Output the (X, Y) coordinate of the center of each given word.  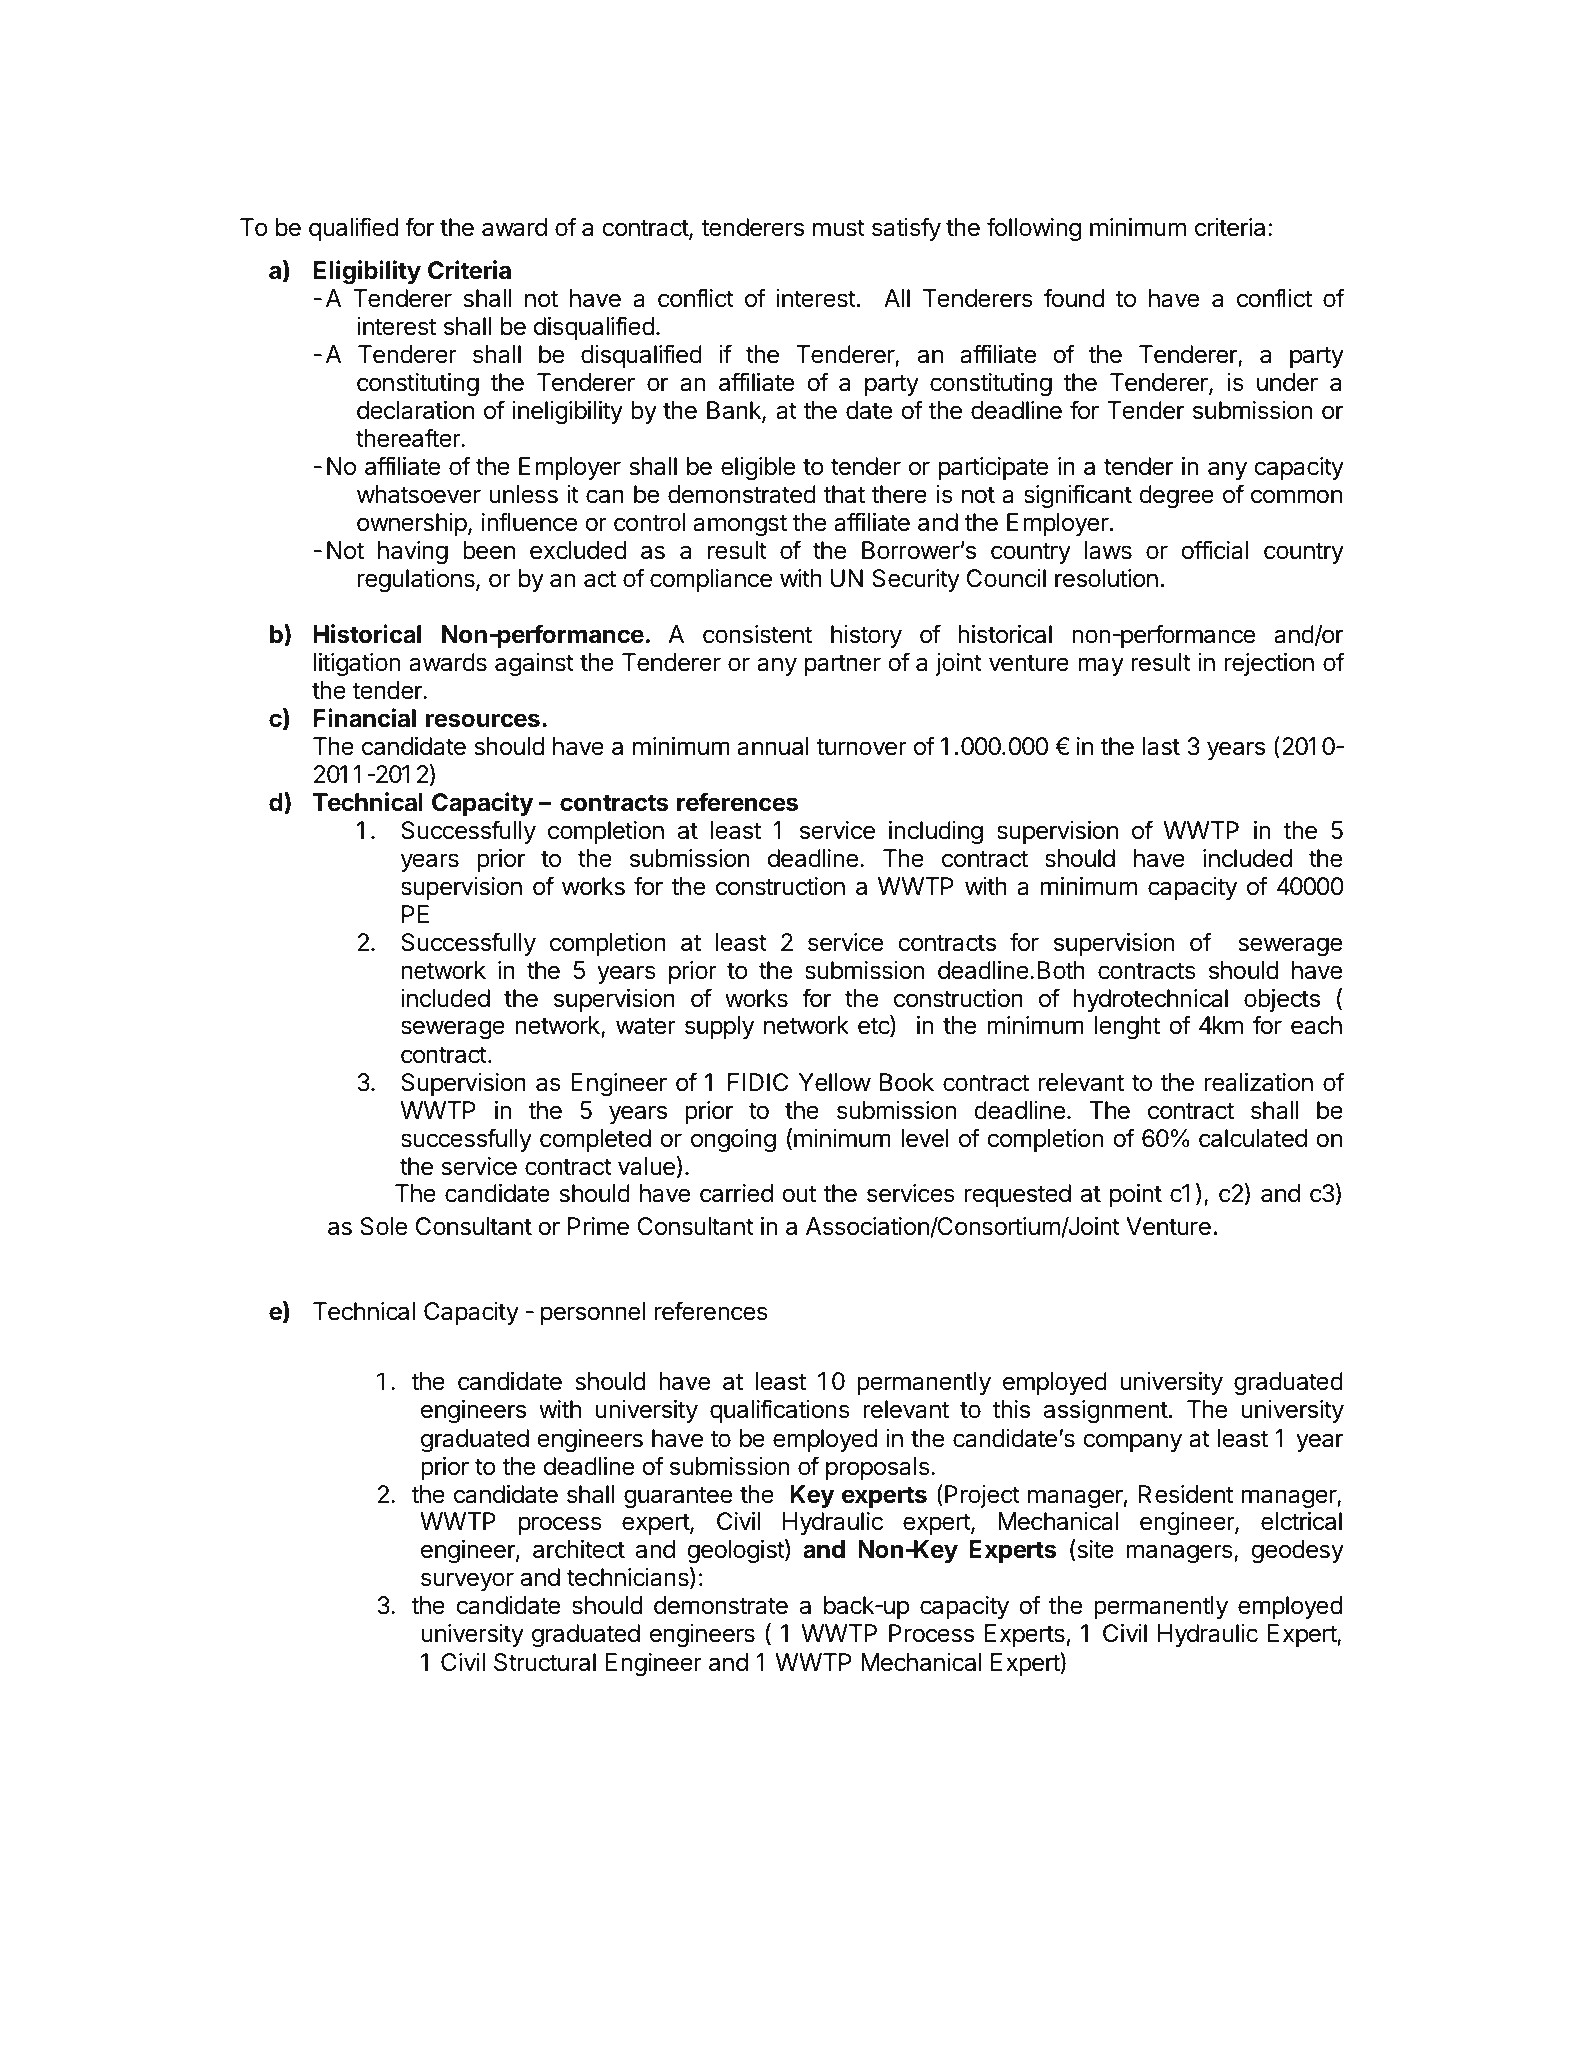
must (839, 228)
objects (1282, 1000)
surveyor (467, 1581)
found (1074, 298)
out (799, 1194)
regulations (417, 581)
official (1214, 550)
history (866, 636)
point (1136, 1195)
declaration (415, 410)
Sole (384, 1226)
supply (719, 1027)
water (646, 1026)
